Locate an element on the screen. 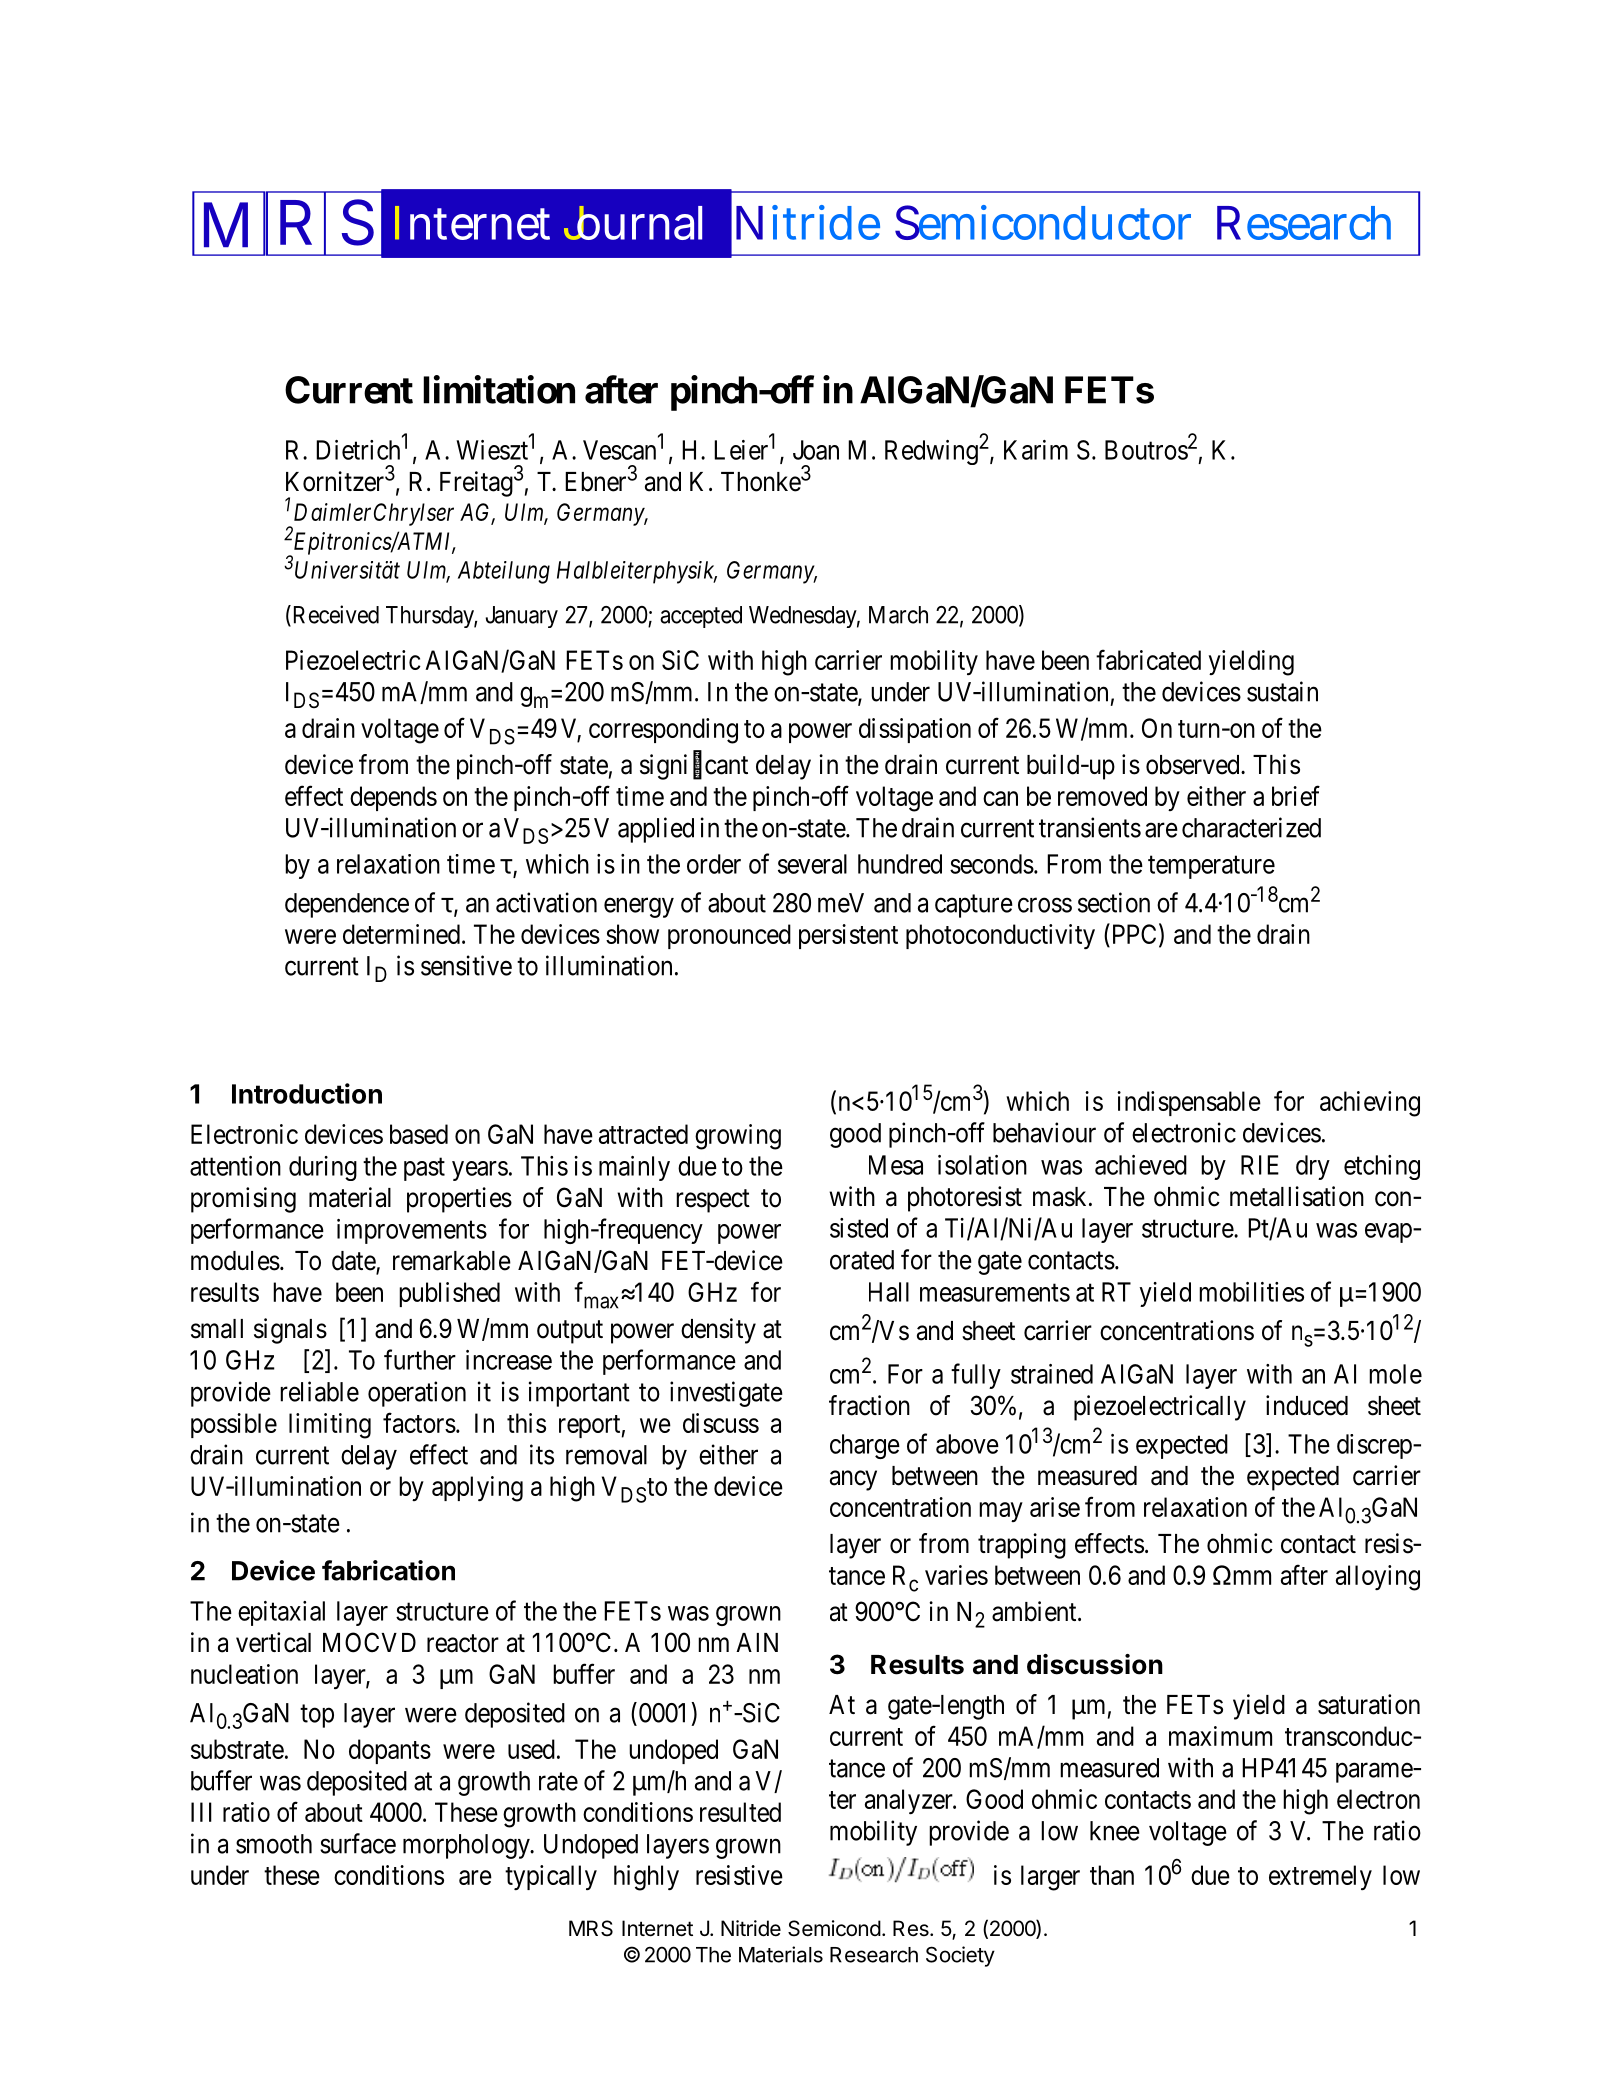 The height and width of the screenshot is (2083, 1610). Journal is located at coordinates (633, 223).
